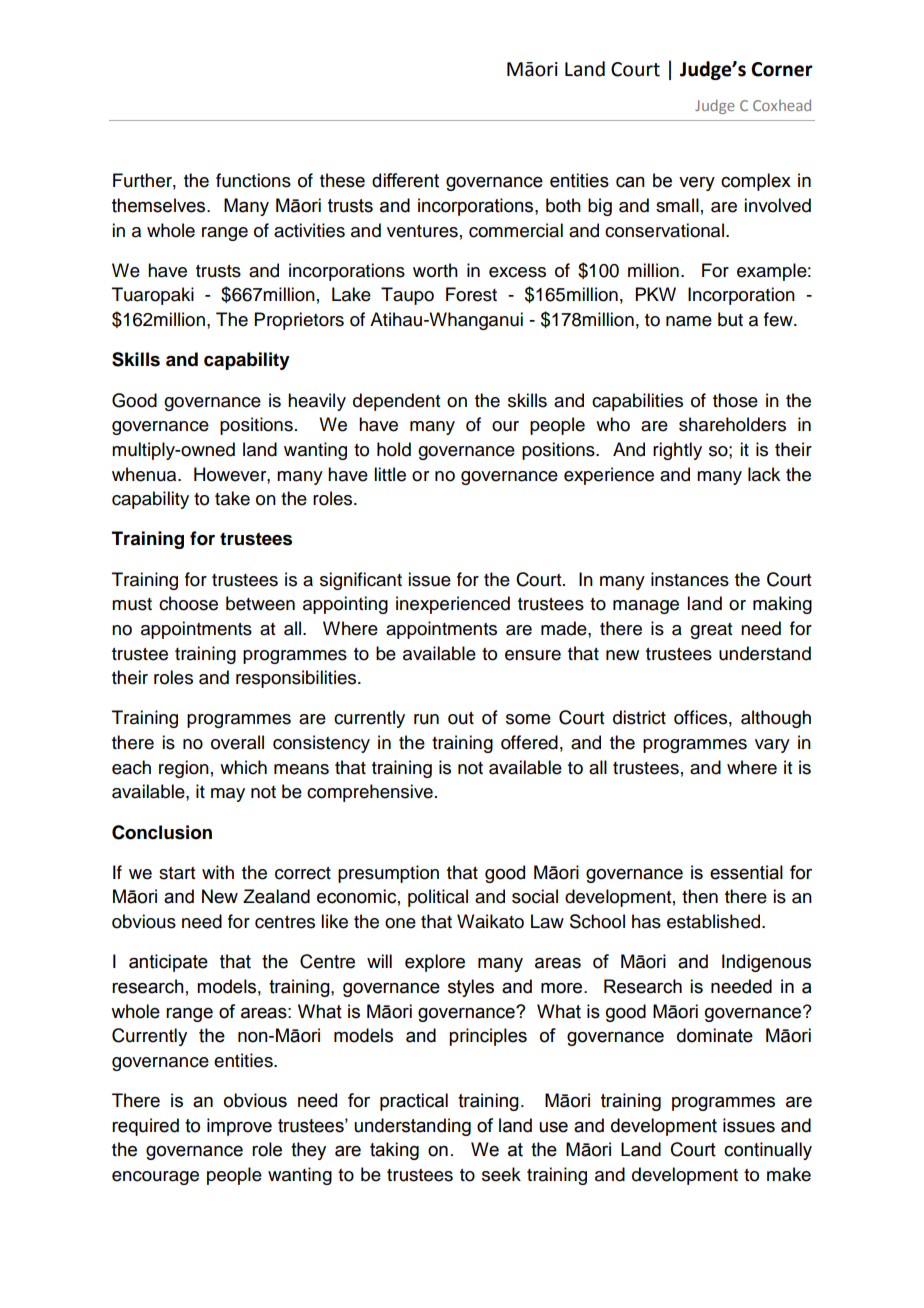 This page has width=924, height=1308. What do you see at coordinates (299, 321) in the page?
I see `Proprietors` at bounding box center [299, 321].
